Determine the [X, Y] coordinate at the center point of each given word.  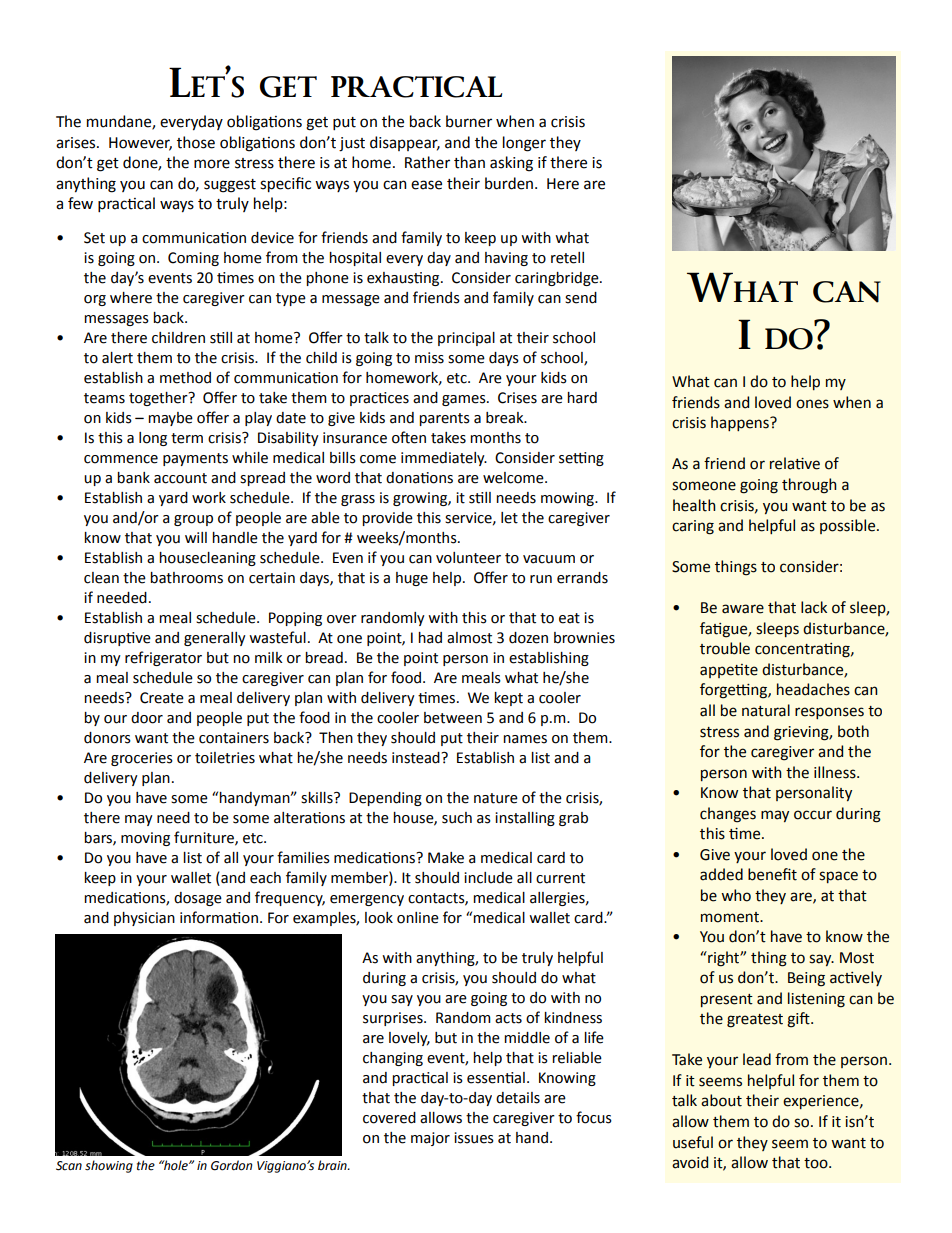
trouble [725, 648]
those [196, 142]
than [469, 162]
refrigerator [163, 658]
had [430, 638]
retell [567, 258]
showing [109, 1166]
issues [474, 1138]
